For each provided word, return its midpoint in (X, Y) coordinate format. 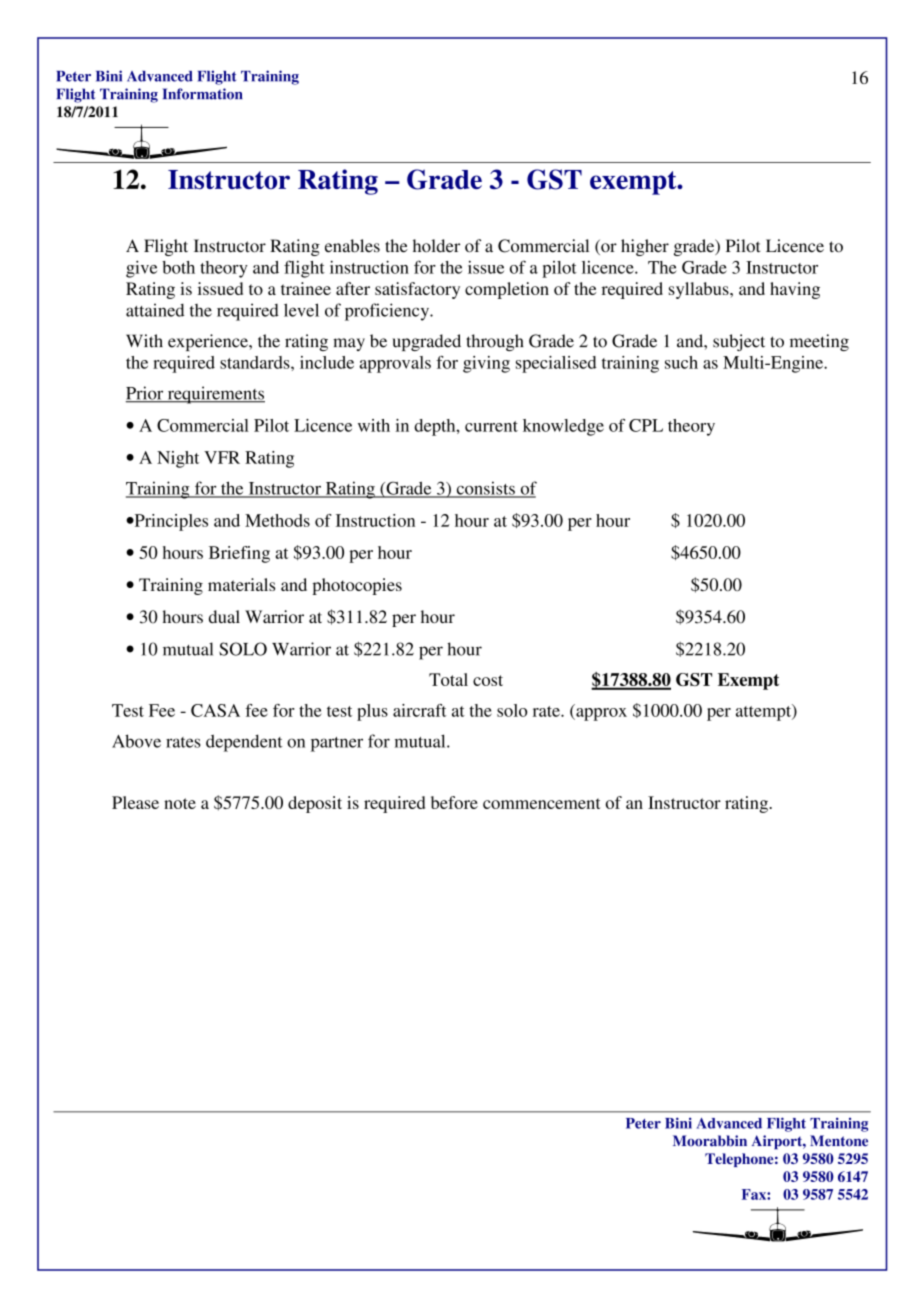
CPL (646, 425)
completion (507, 290)
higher (645, 247)
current (491, 426)
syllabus (700, 290)
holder (436, 246)
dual (224, 616)
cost (488, 680)
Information (203, 94)
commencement (542, 803)
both (178, 267)
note (180, 803)
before (454, 802)
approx (600, 714)
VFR (222, 457)
